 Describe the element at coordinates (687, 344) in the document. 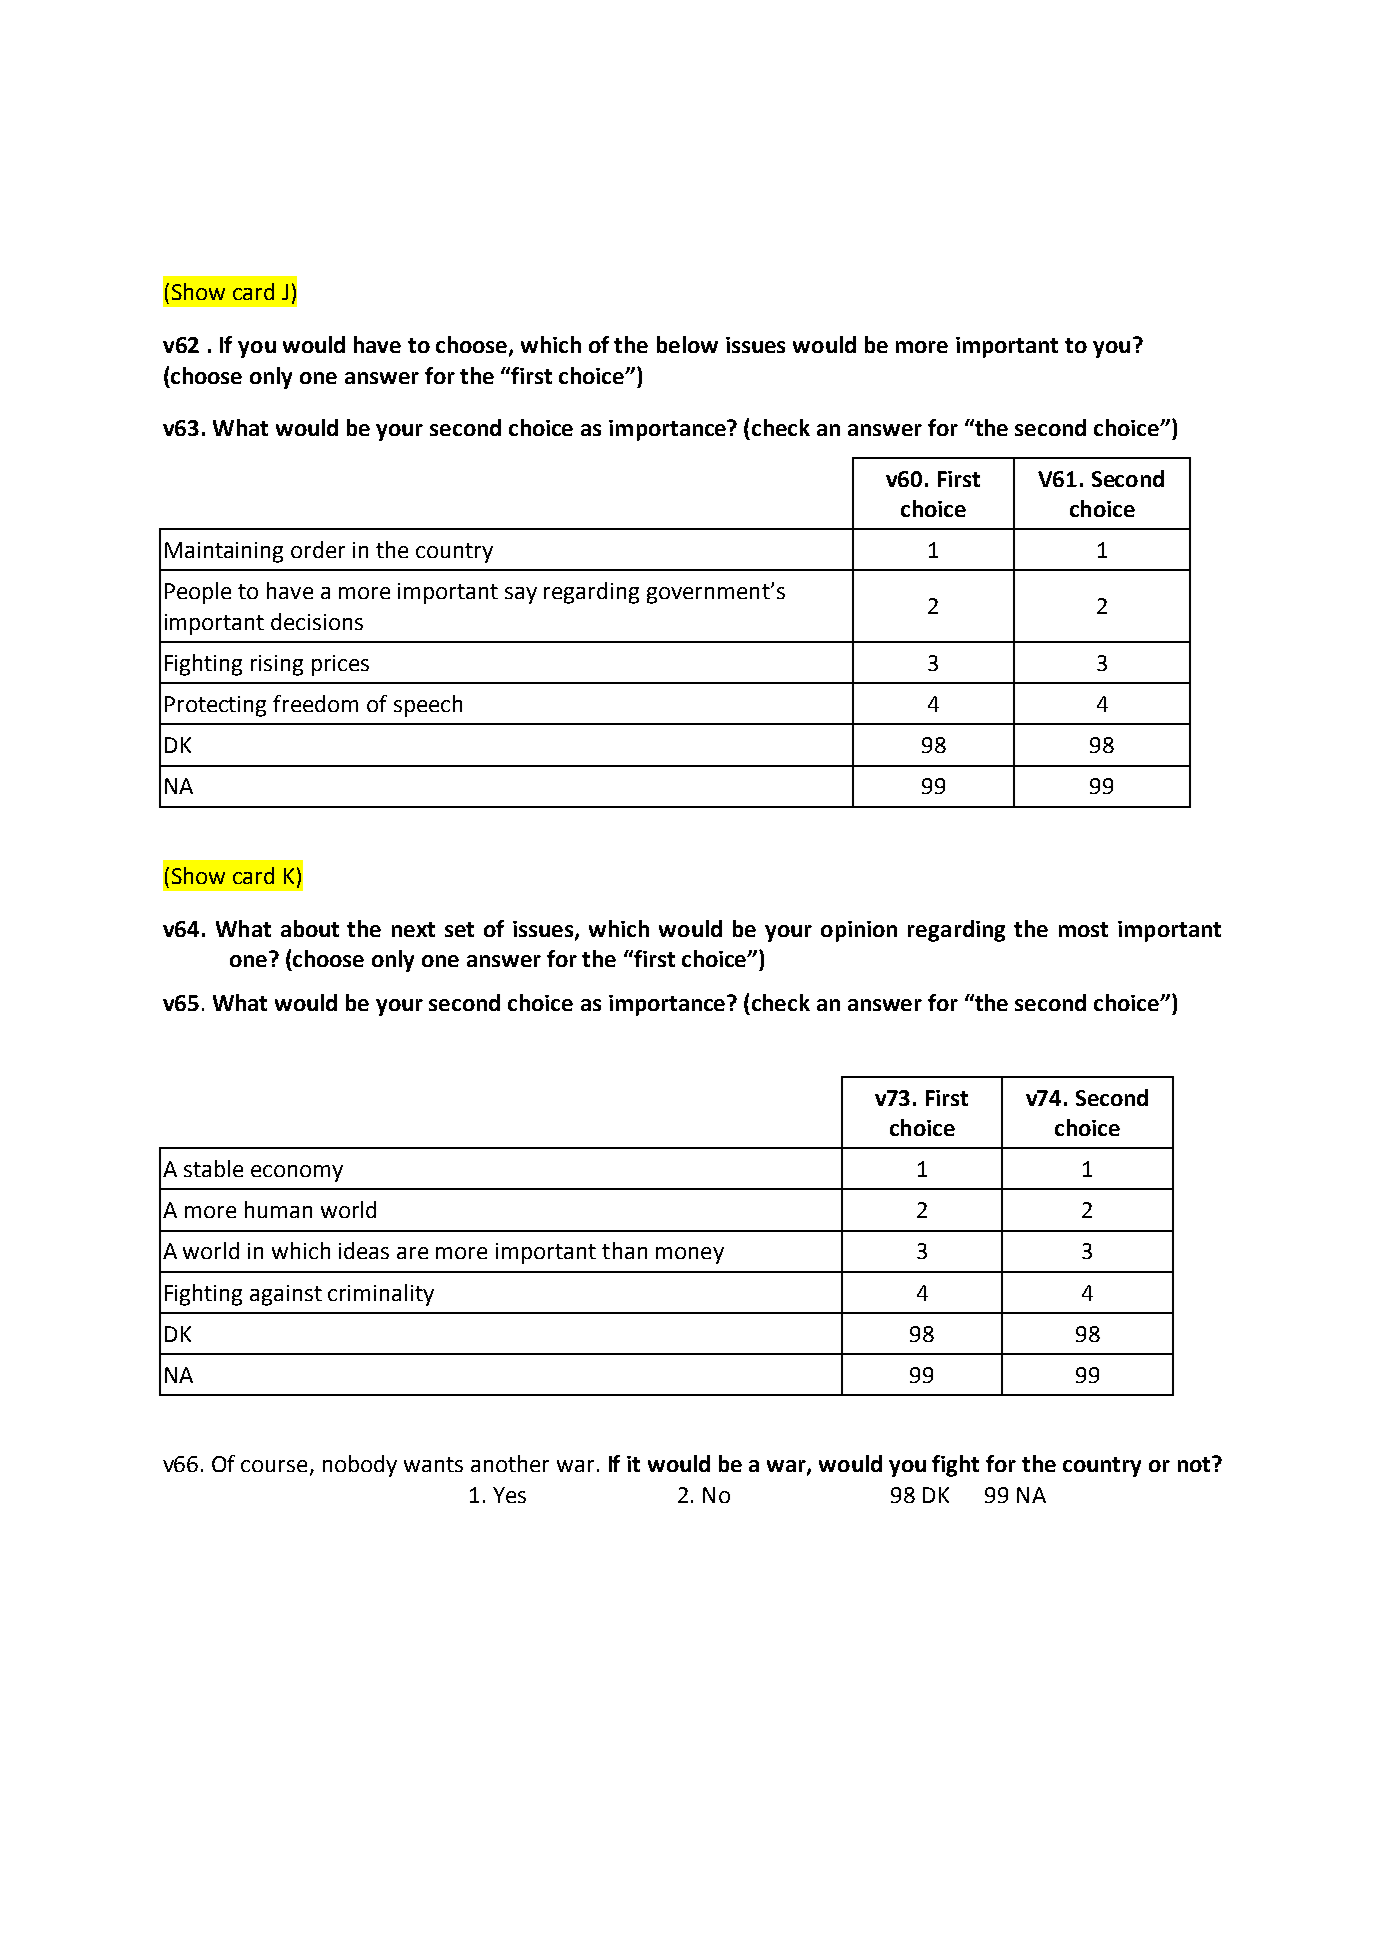

I see `below` at that location.
